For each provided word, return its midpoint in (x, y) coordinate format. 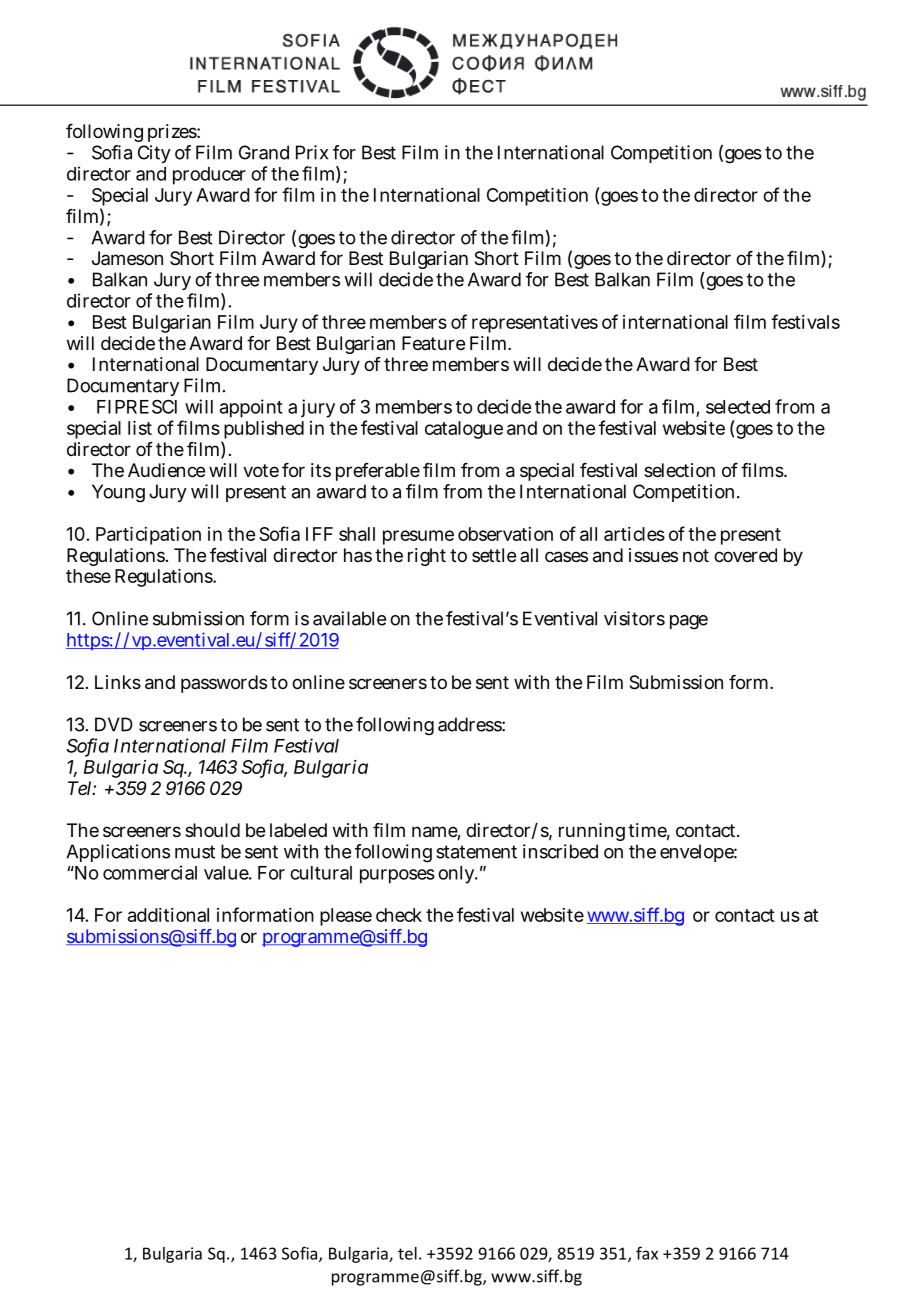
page (689, 622)
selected (738, 407)
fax (647, 1253)
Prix (312, 152)
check (399, 915)
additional (168, 915)
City (154, 154)
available (349, 618)
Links (118, 682)
